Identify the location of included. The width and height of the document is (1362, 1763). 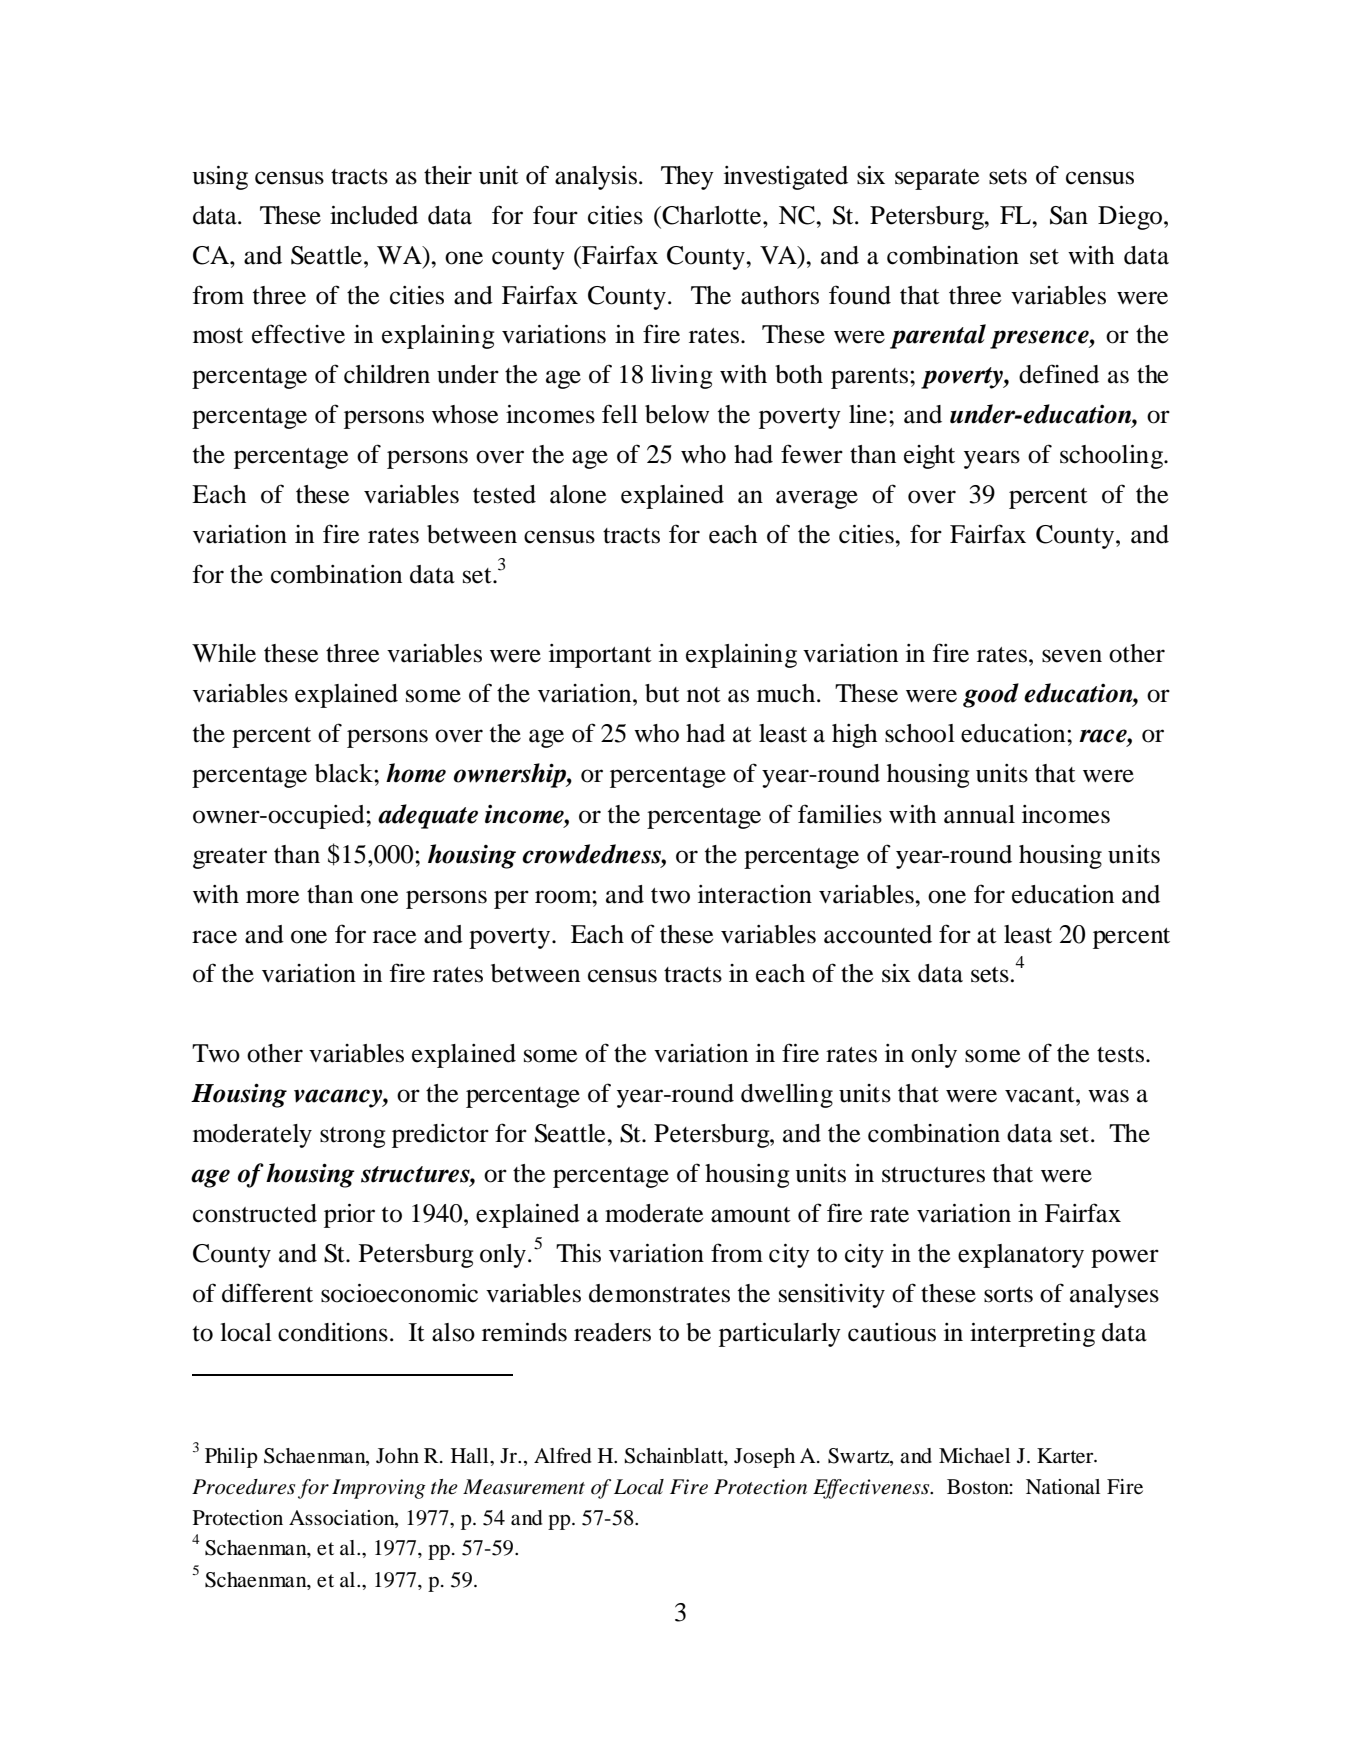
(374, 215).
